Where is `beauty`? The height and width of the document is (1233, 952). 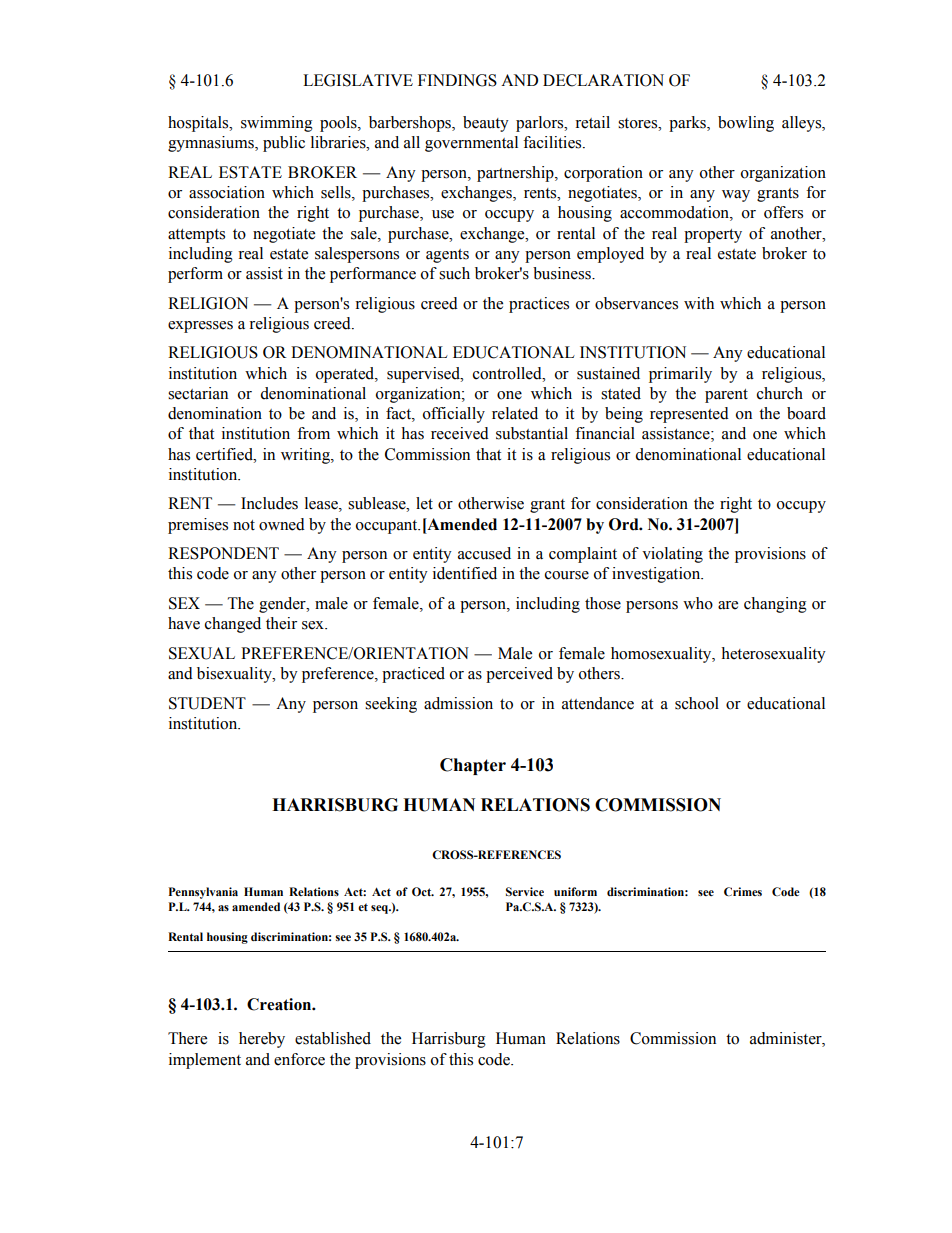 beauty is located at coordinates (486, 124).
